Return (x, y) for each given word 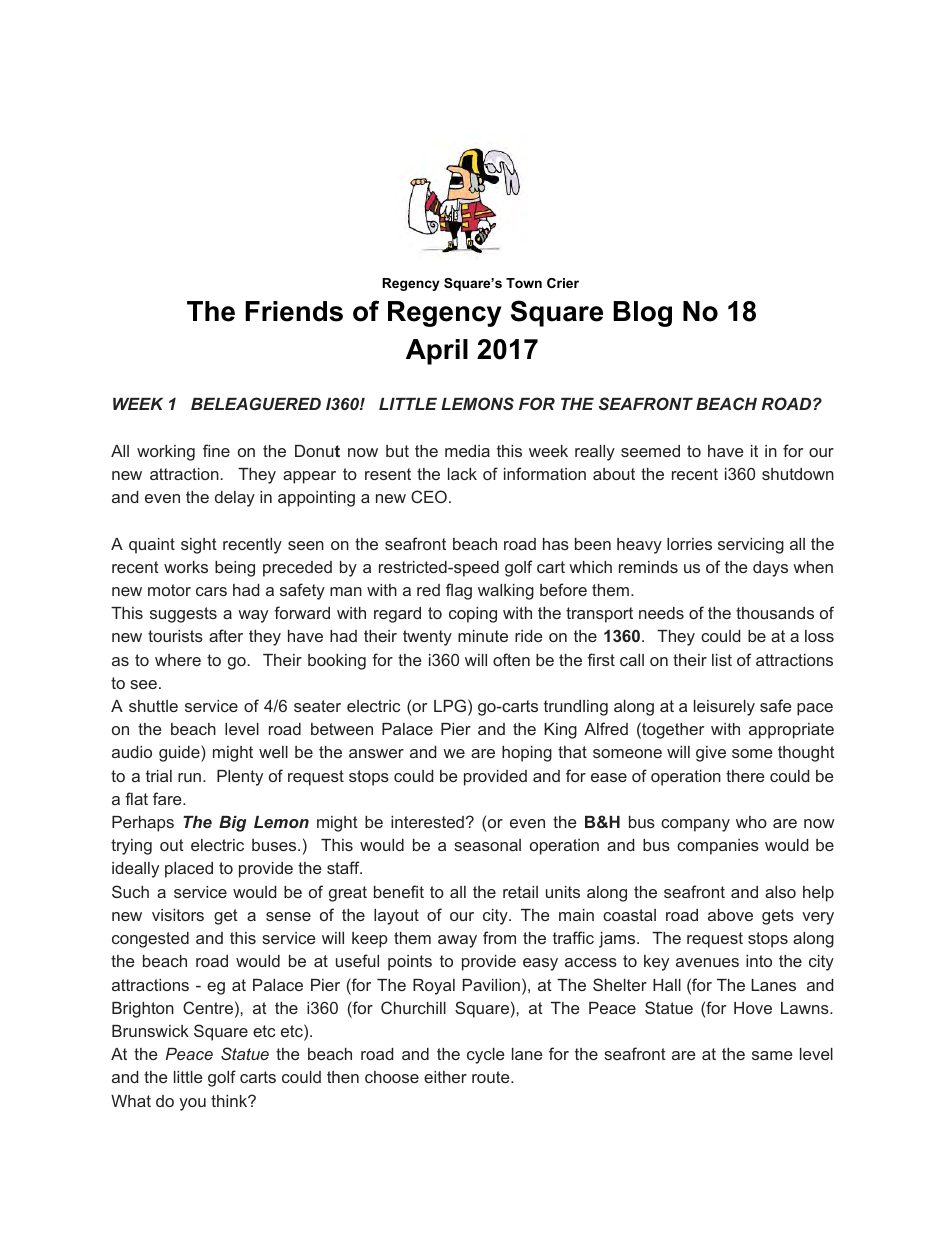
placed (189, 870)
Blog (642, 314)
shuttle (153, 706)
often (511, 659)
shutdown (798, 474)
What (131, 1101)
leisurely (724, 708)
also (780, 892)
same (772, 1055)
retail (520, 892)
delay (235, 499)
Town (524, 283)
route (492, 1077)
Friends (294, 311)
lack (462, 474)
